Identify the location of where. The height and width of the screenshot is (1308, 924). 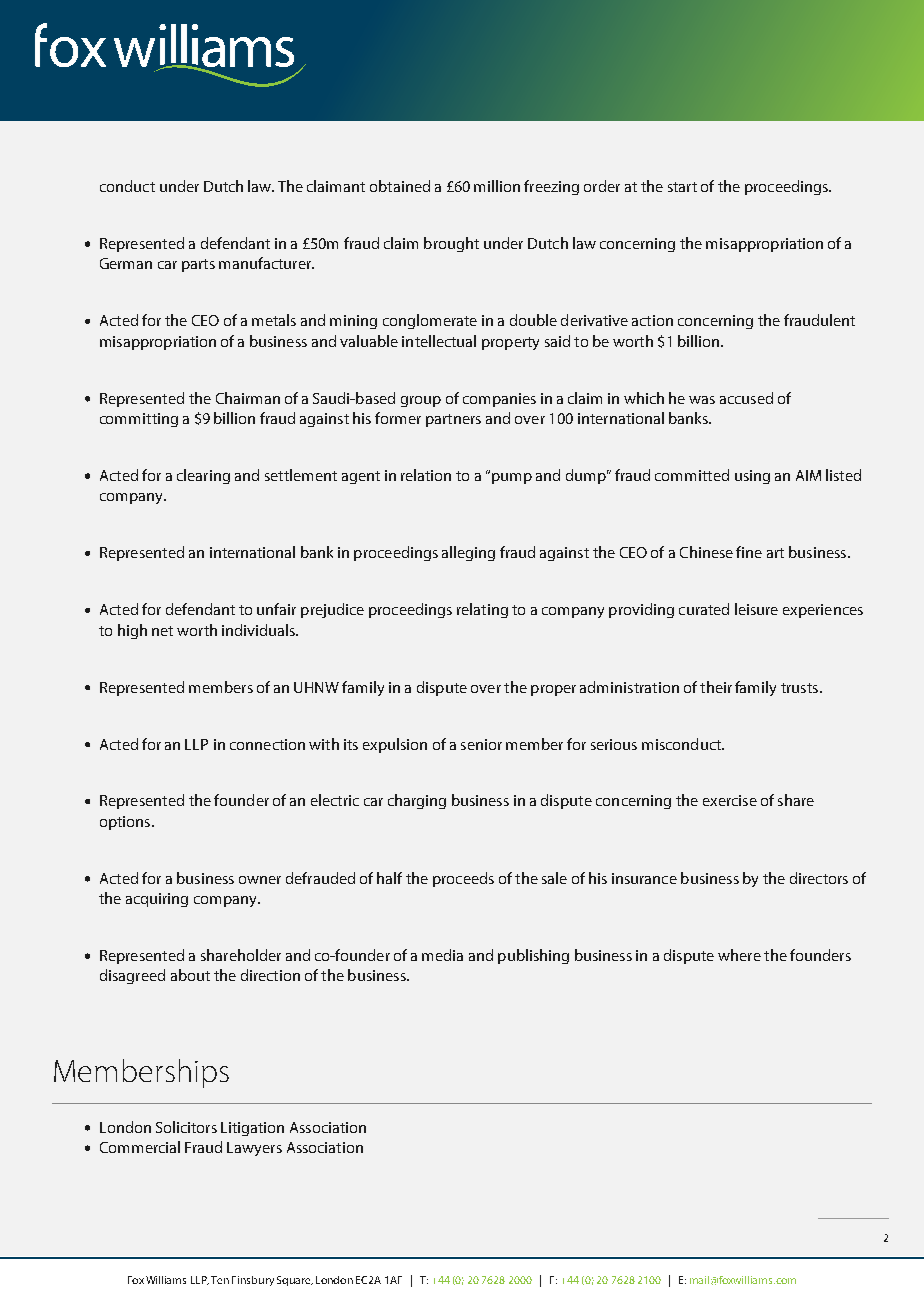
(739, 955).
